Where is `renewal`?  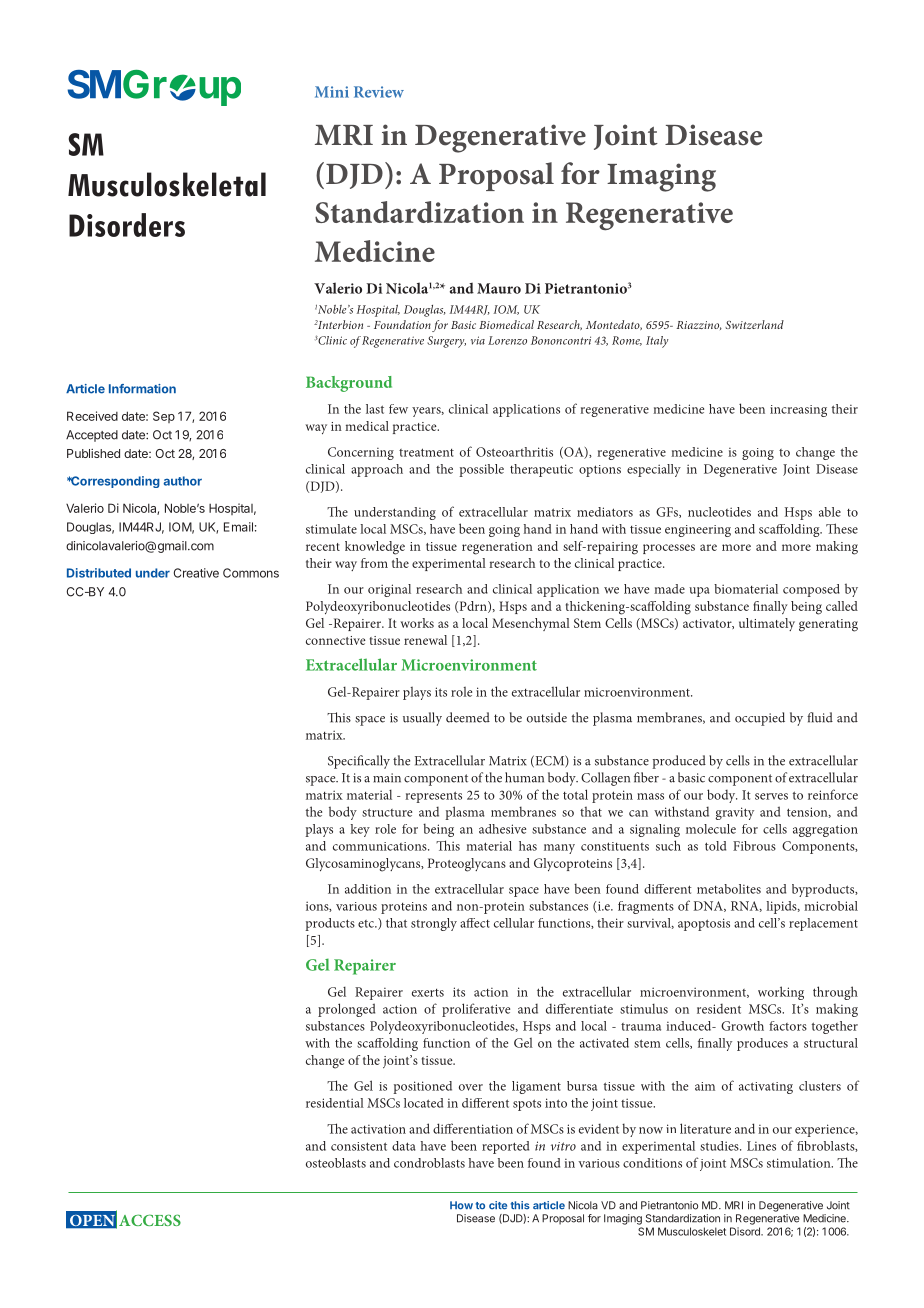 renewal is located at coordinates (425, 640).
